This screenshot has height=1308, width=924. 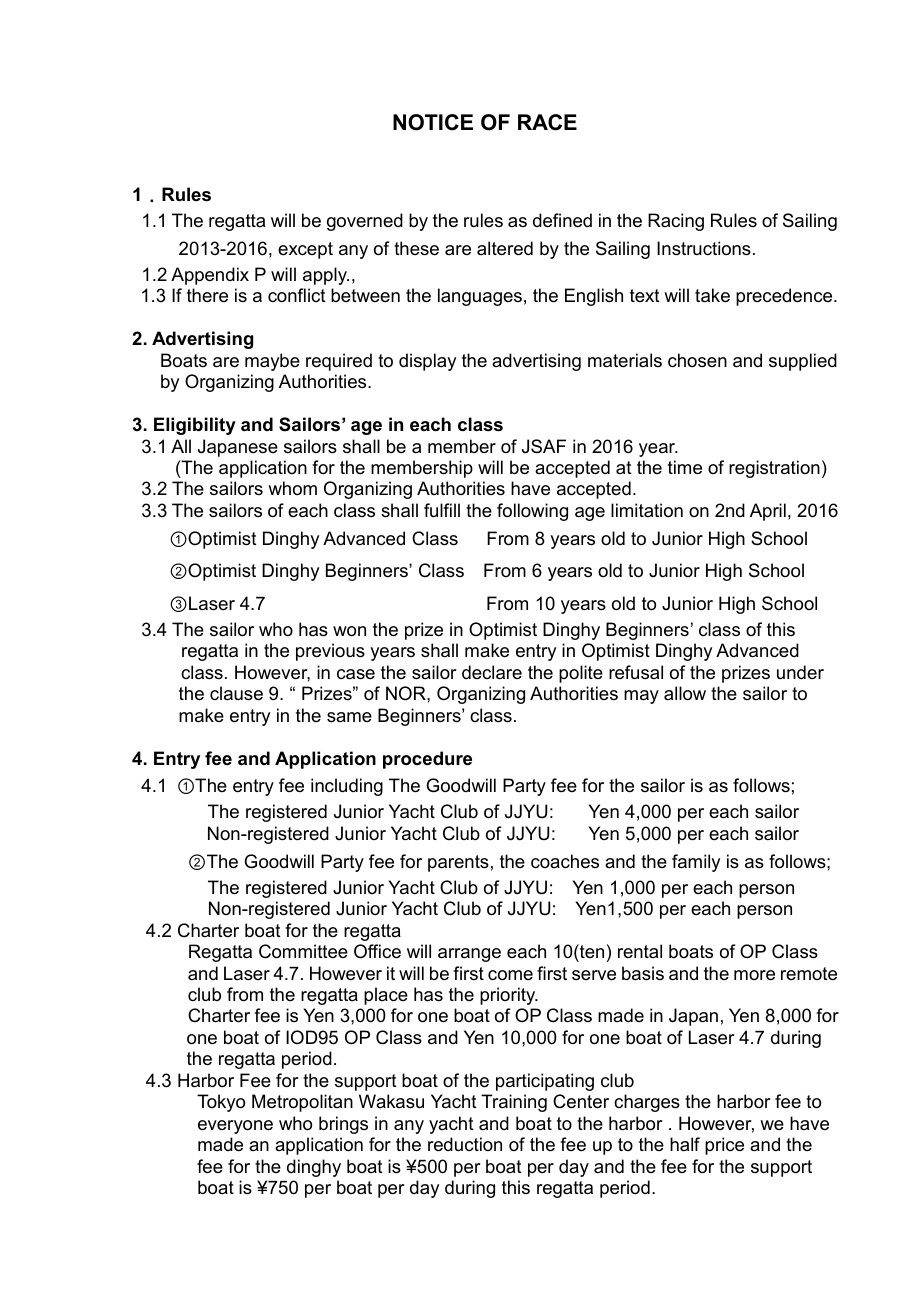 I want to click on under, so click(x=800, y=672).
